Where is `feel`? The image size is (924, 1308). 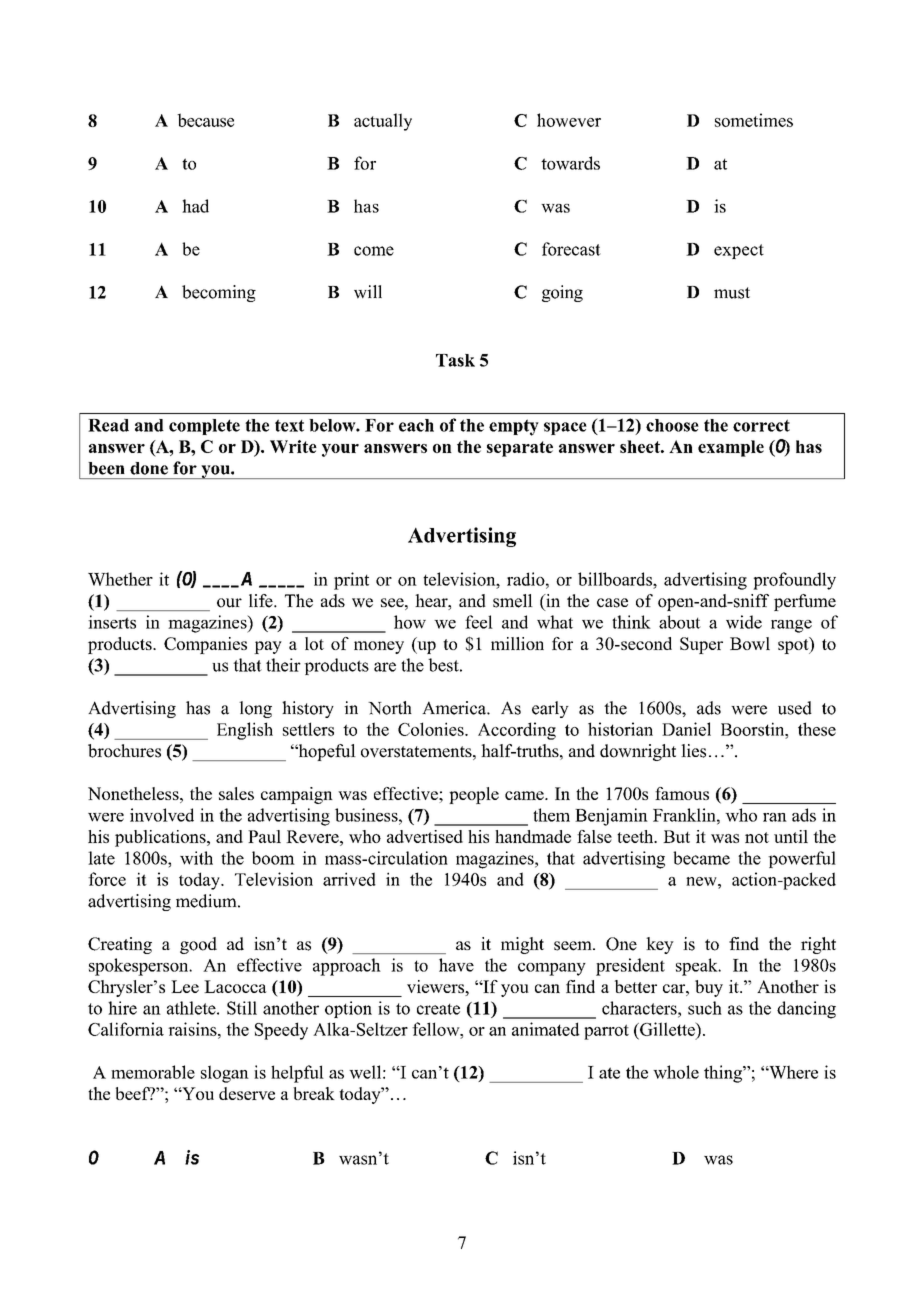
feel is located at coordinates (479, 622).
